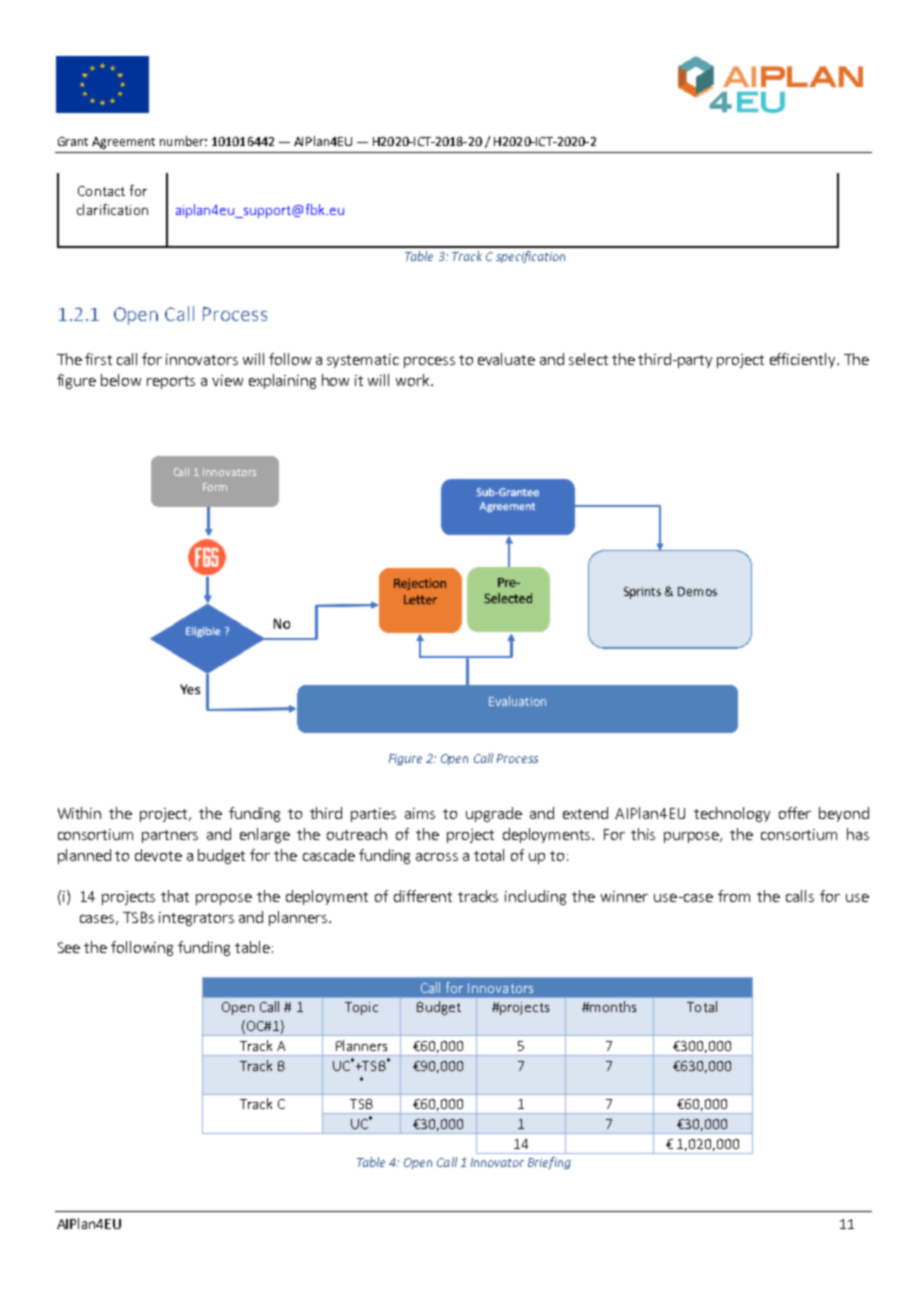 The image size is (924, 1308). Describe the element at coordinates (361, 1008) in the screenshot. I see `Topic` at that location.
